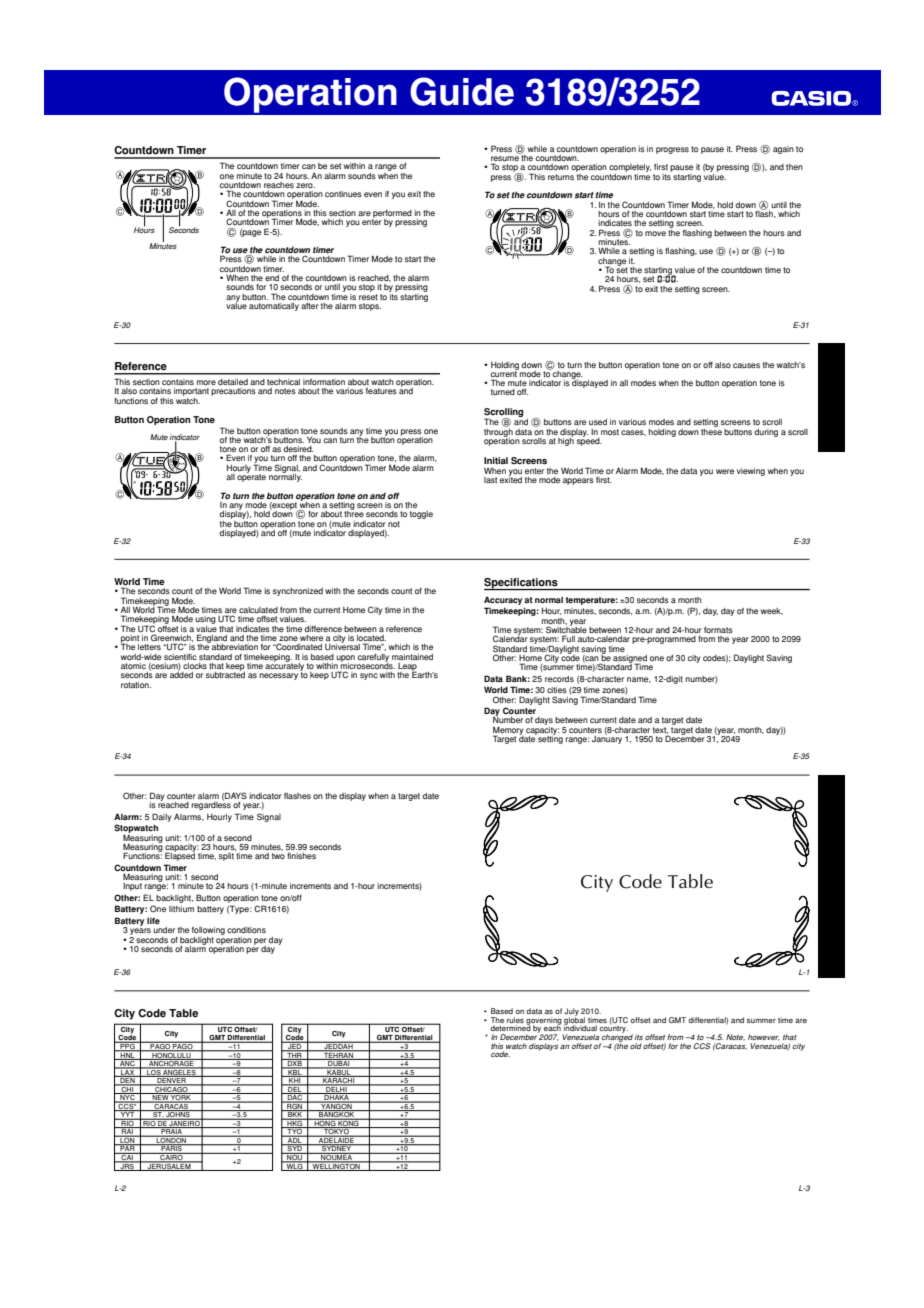  I want to click on text, so click(660, 730).
